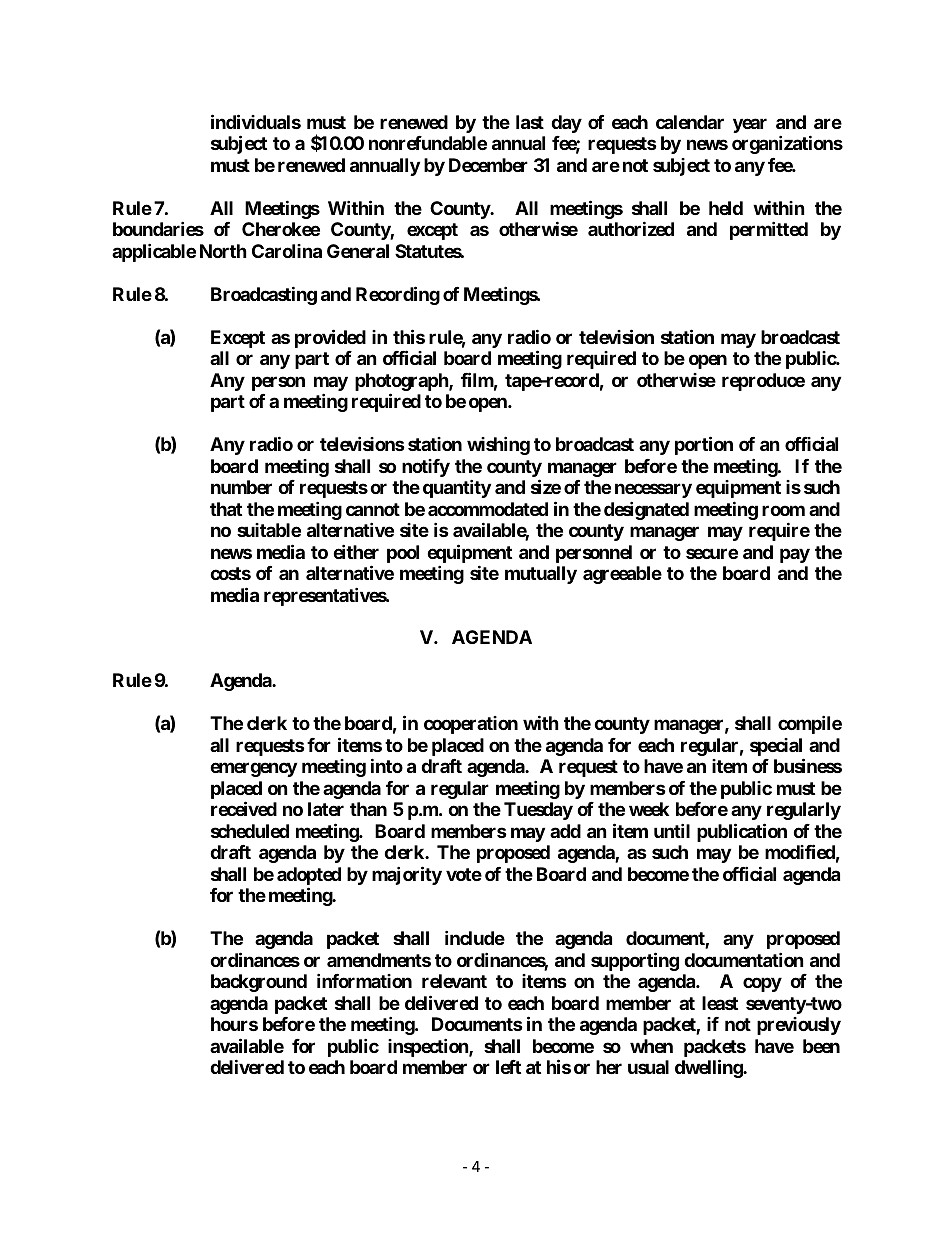 The height and width of the image is (1233, 952). I want to click on Carolina, so click(287, 251).
